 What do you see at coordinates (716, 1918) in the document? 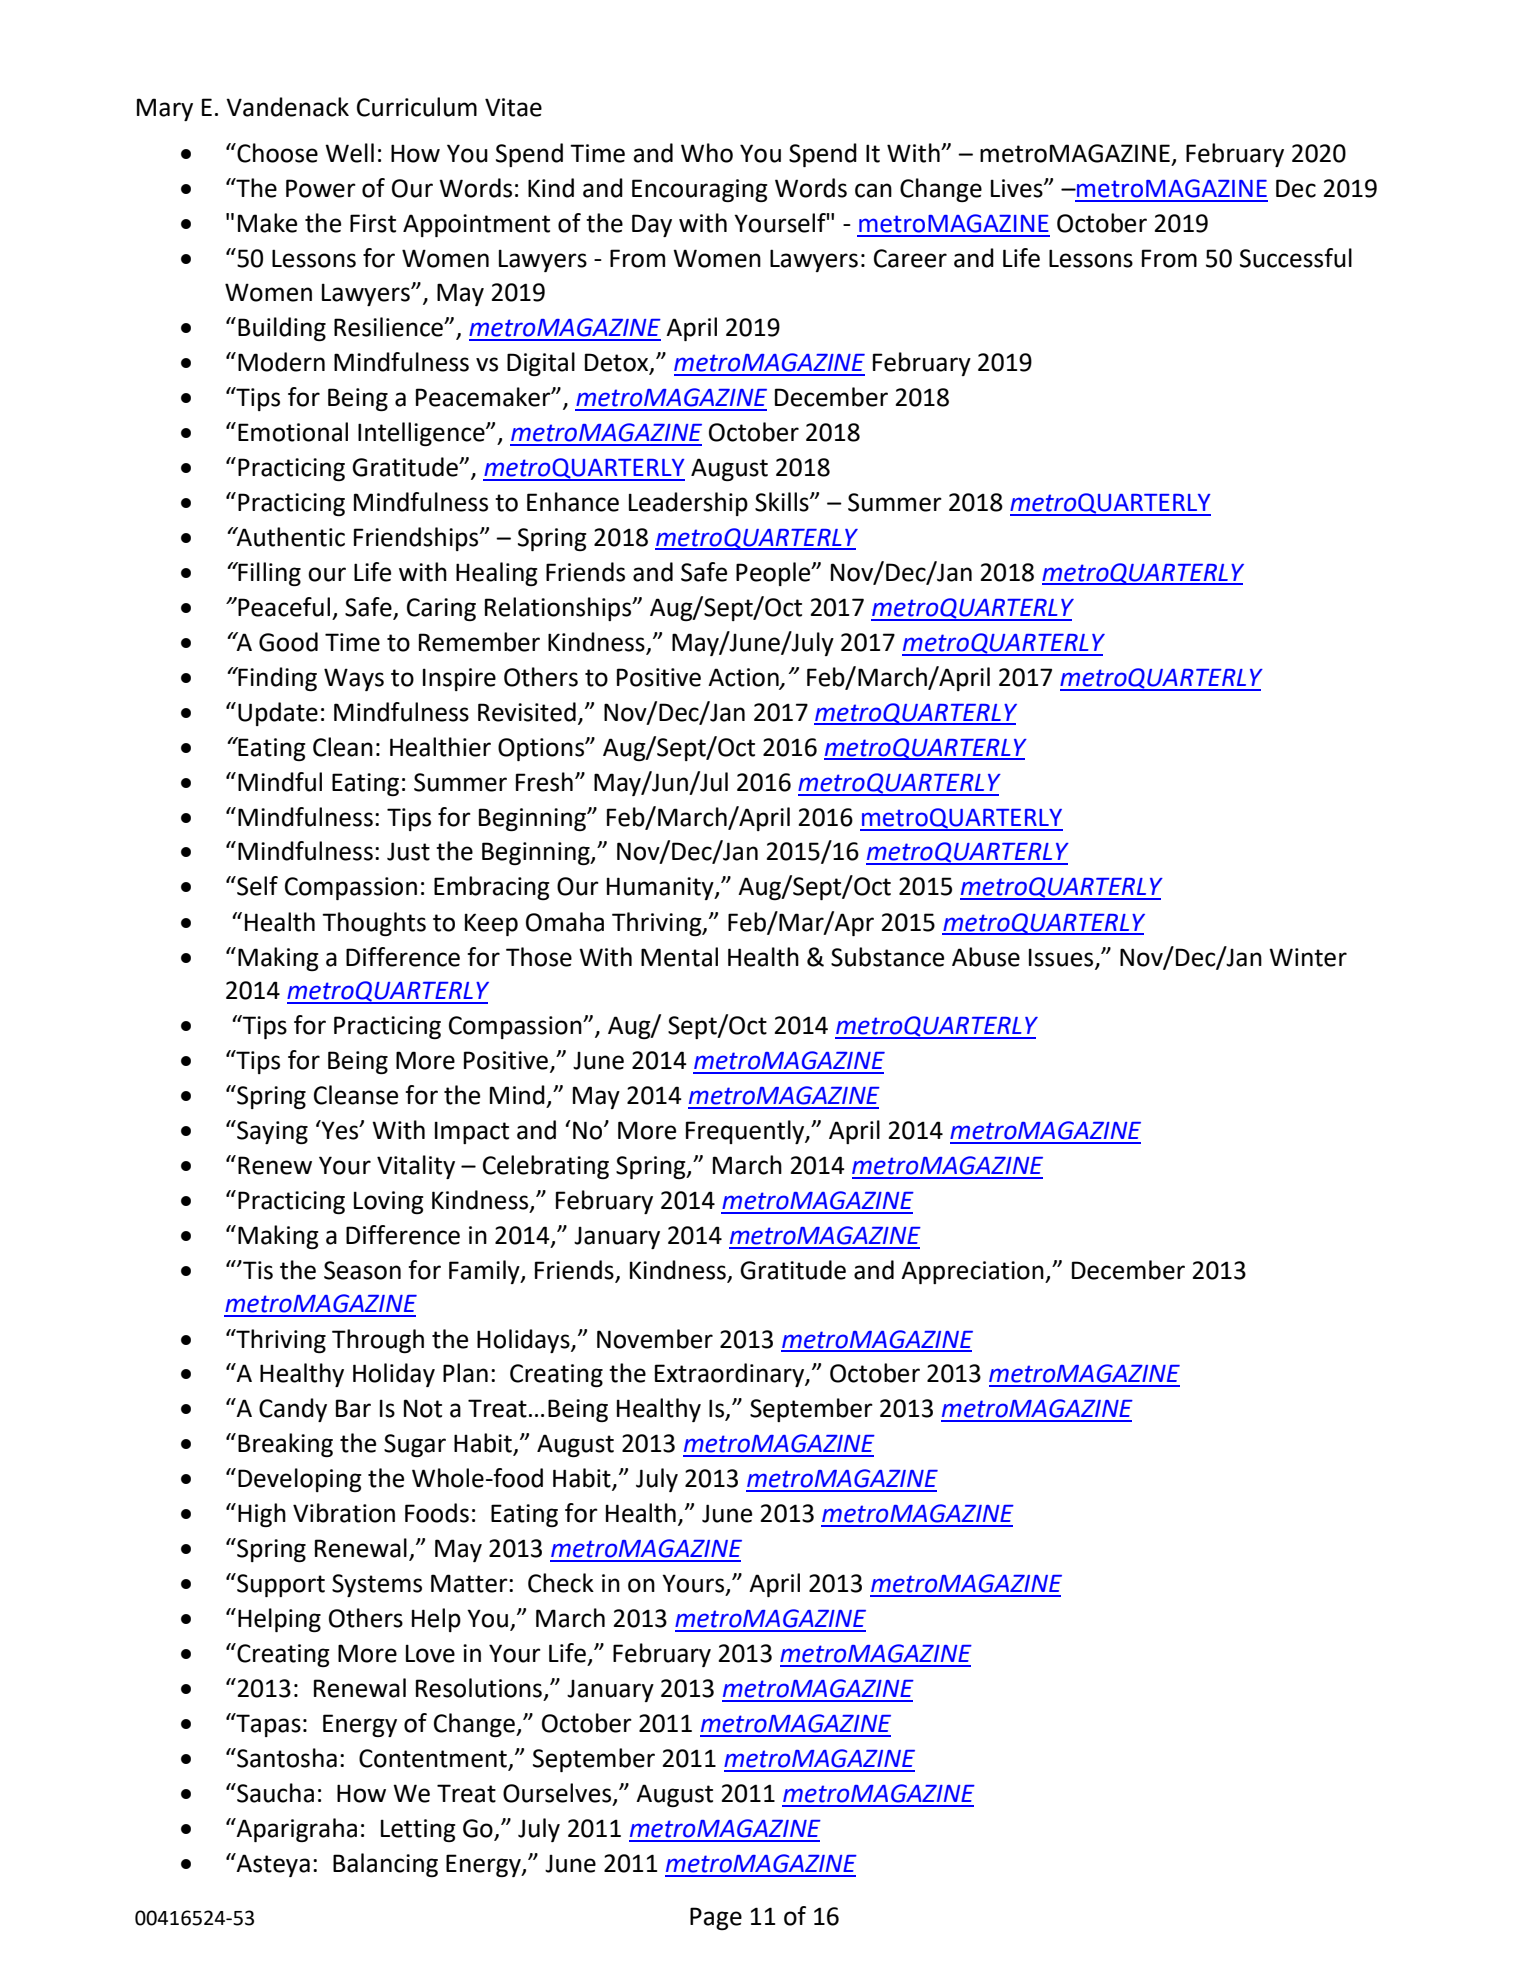
I see `Page` at bounding box center [716, 1918].
